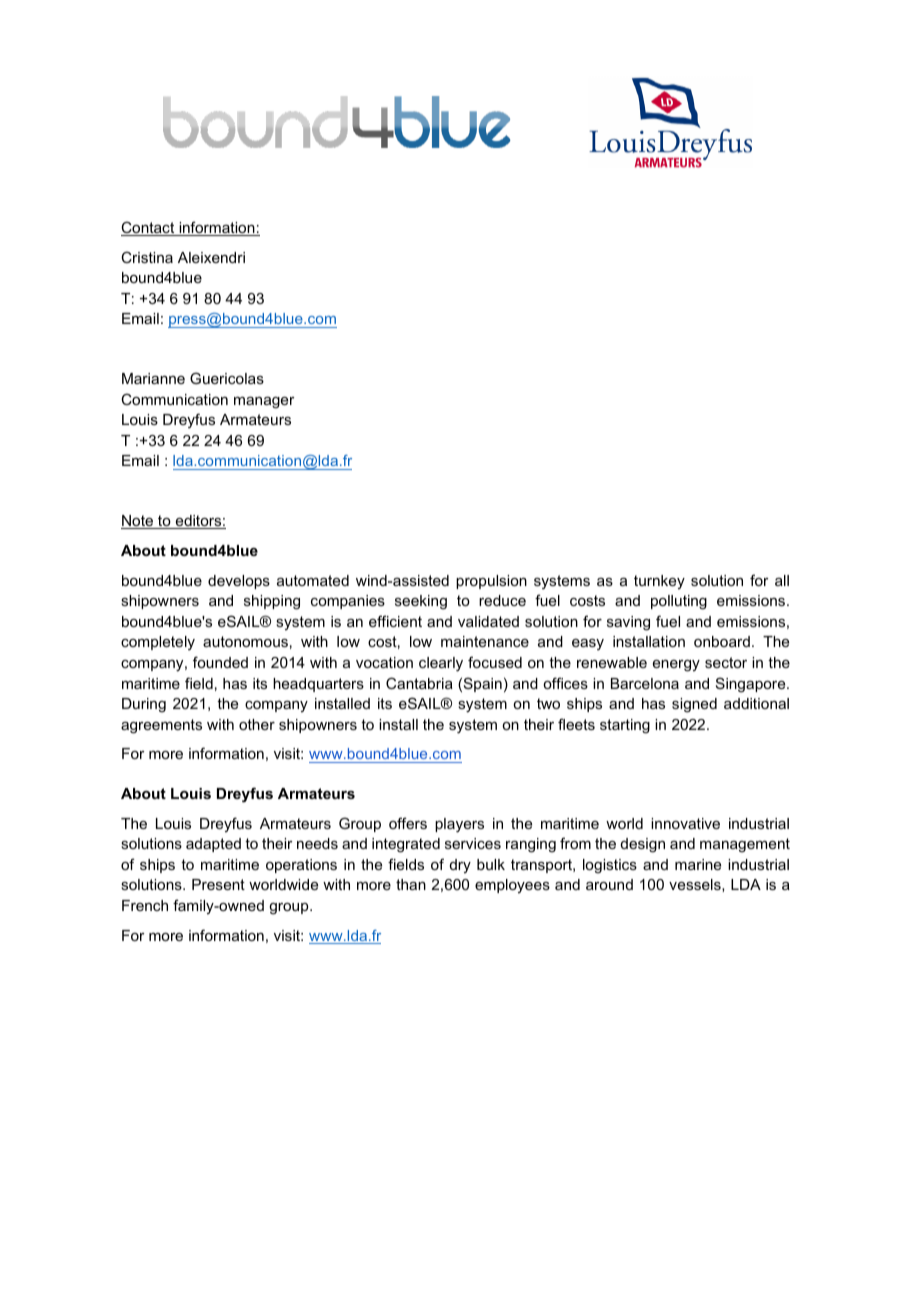  Describe the element at coordinates (694, 705) in the screenshot. I see `signed` at that location.
